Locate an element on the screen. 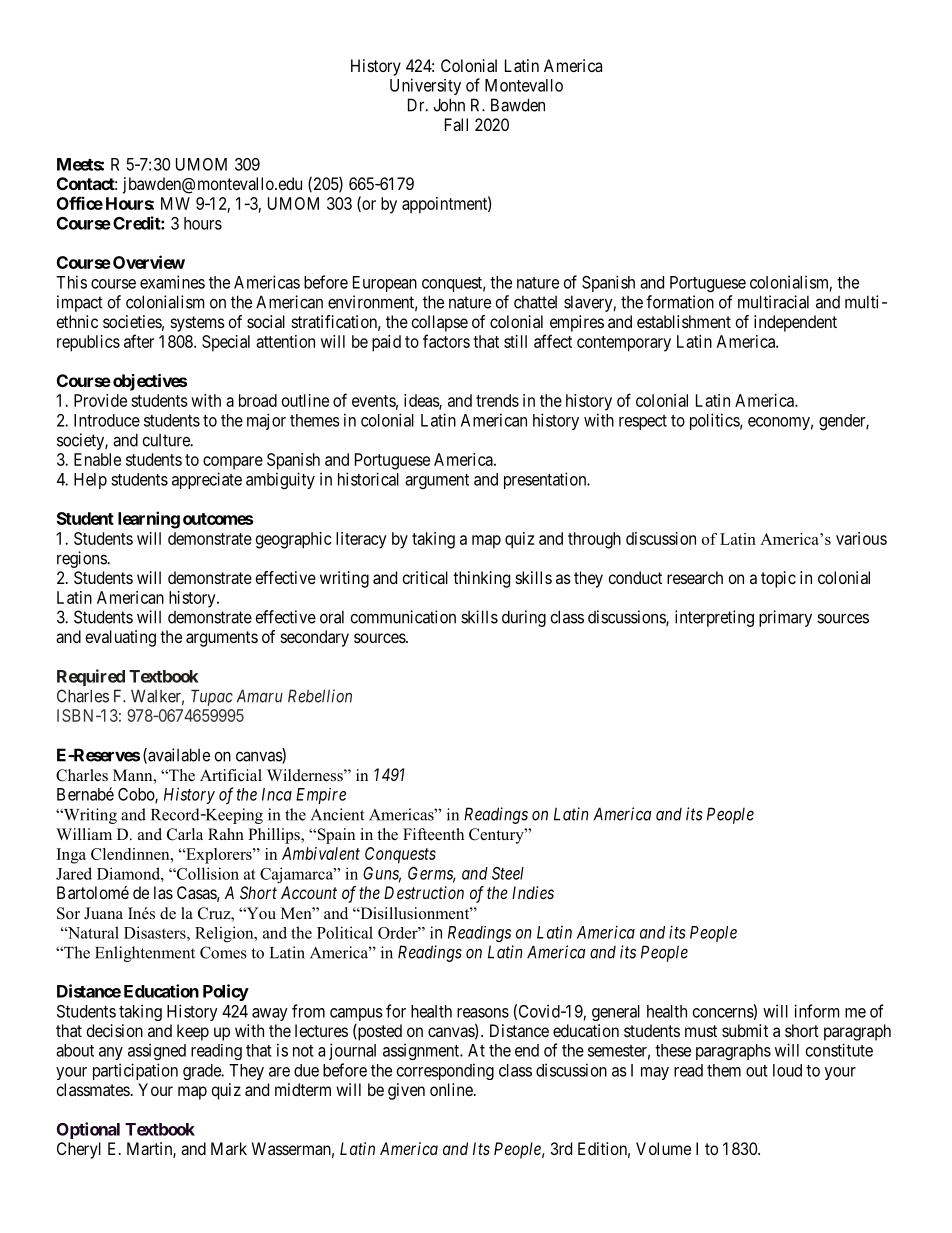 This screenshot has width=952, height=1233. Fifteenth is located at coordinates (433, 834).
